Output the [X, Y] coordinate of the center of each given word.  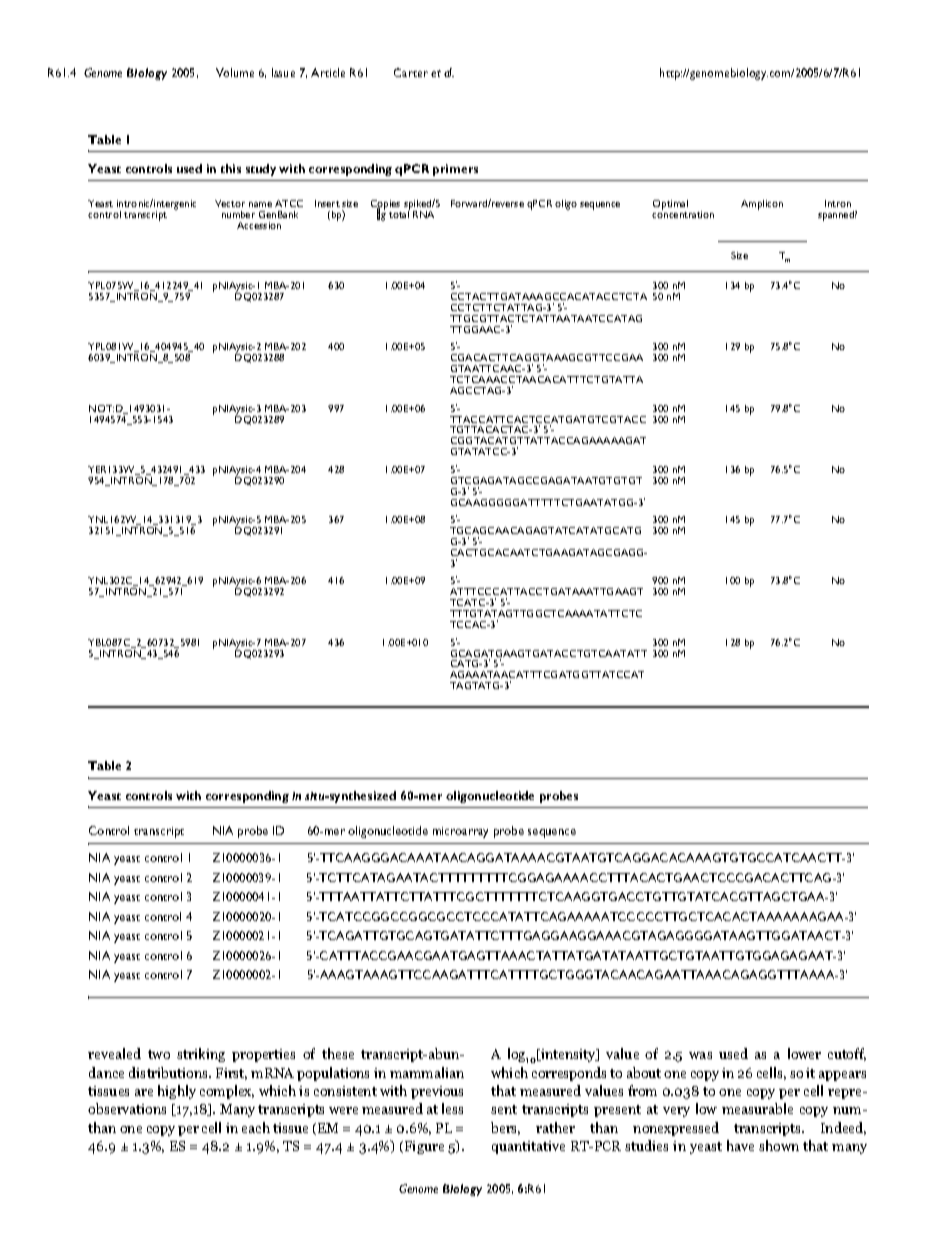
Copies [386, 206]
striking [201, 1055]
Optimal [670, 206]
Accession [259, 225]
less [452, 1108]
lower [804, 1053]
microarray [460, 832]
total [399, 213]
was [700, 1055]
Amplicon [762, 205]
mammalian [427, 1072]
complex [227, 1092]
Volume [235, 72]
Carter [411, 72]
